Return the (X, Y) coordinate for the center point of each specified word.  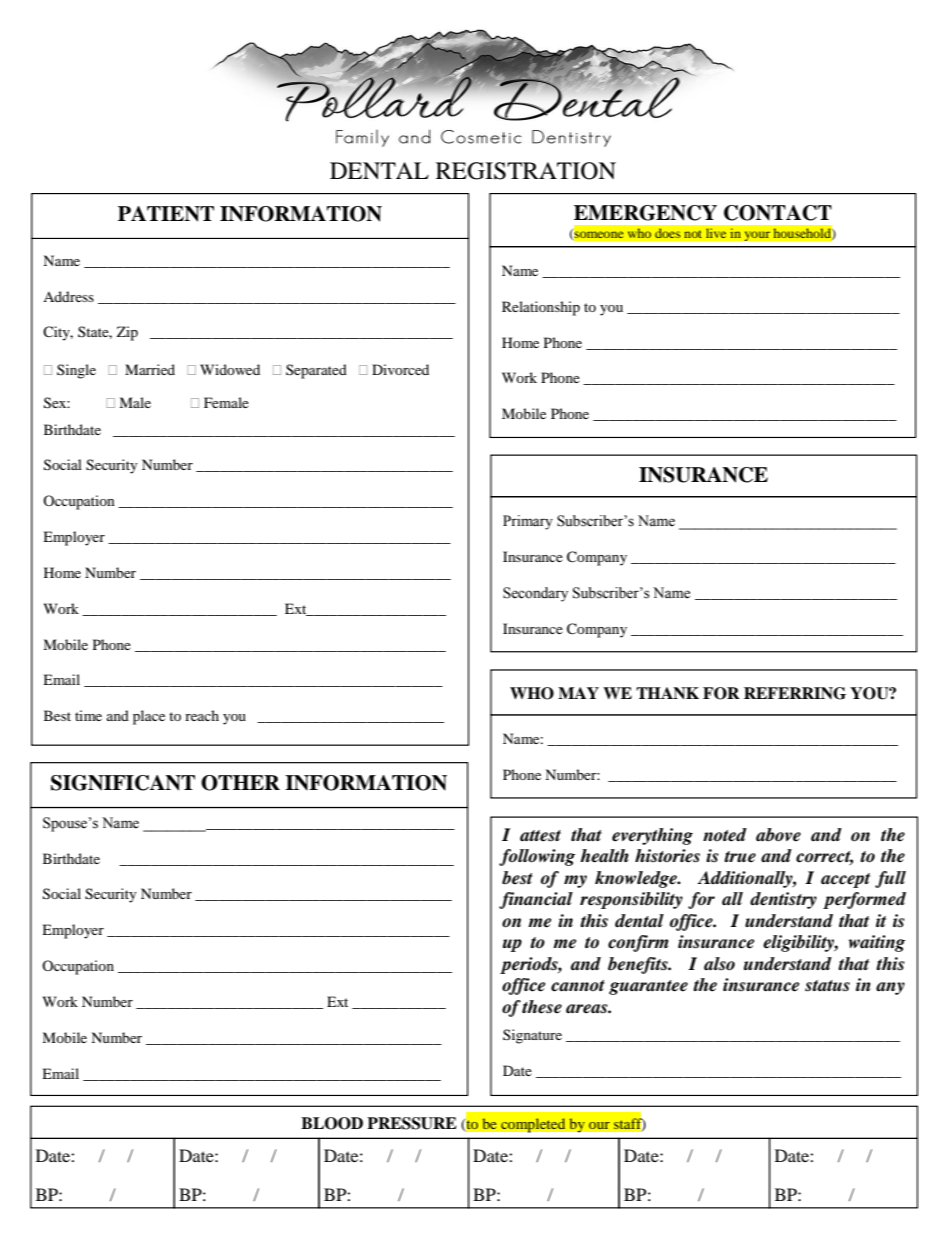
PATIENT (166, 214)
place (149, 717)
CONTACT (778, 213)
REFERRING (795, 693)
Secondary (535, 594)
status (827, 986)
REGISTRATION (526, 171)
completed (533, 1125)
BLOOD (332, 1123)
